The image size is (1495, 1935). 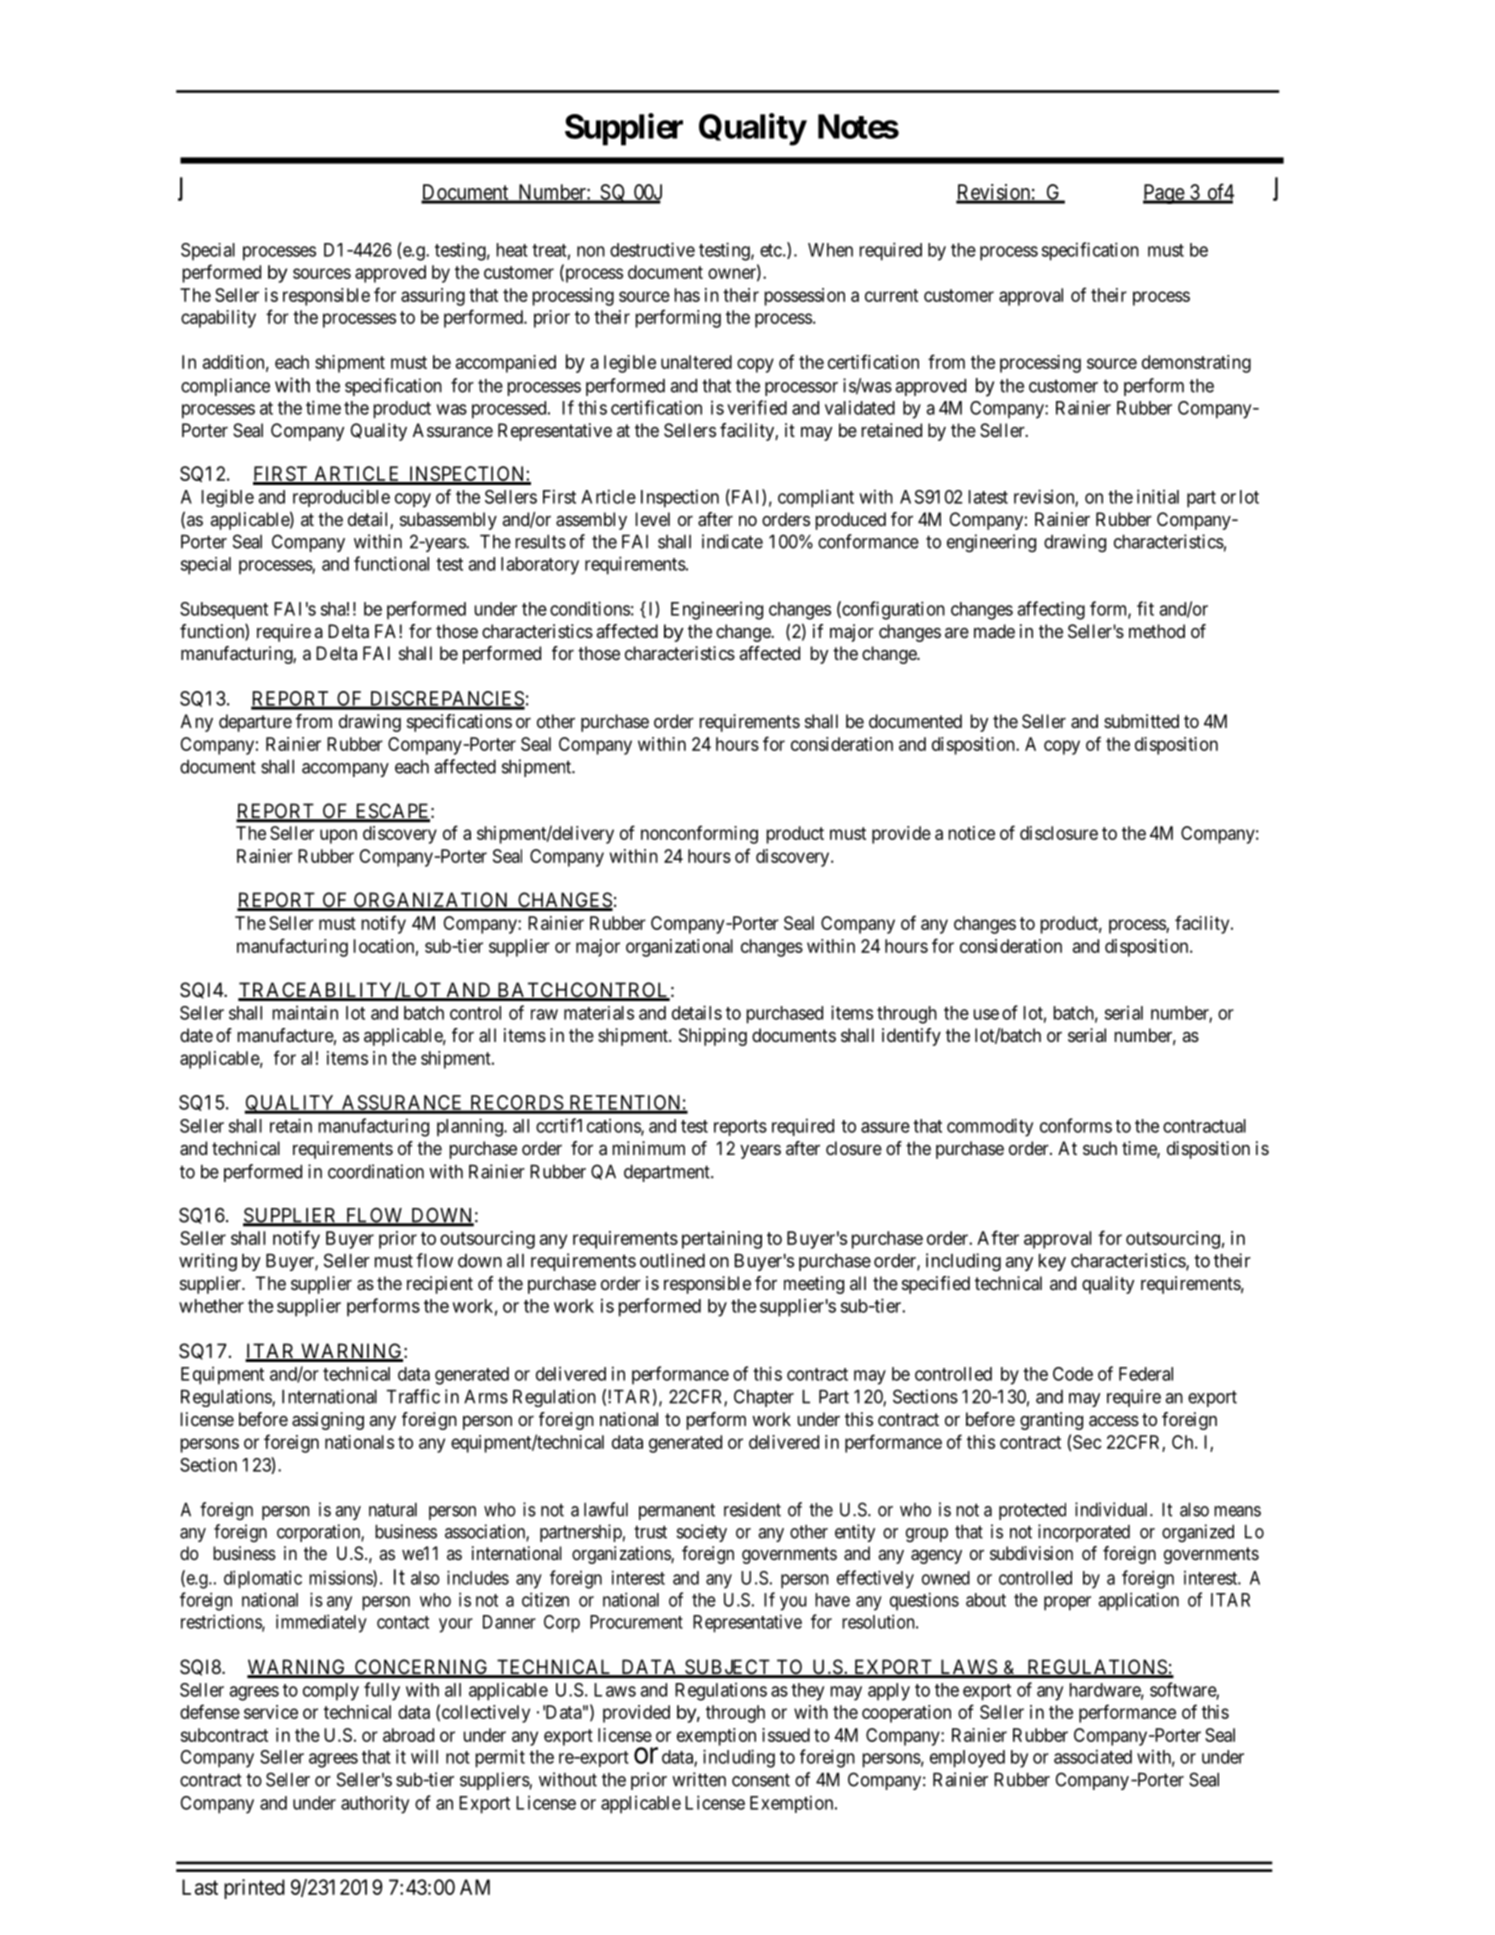 What do you see at coordinates (672, 1260) in the image?
I see `outlined` at bounding box center [672, 1260].
